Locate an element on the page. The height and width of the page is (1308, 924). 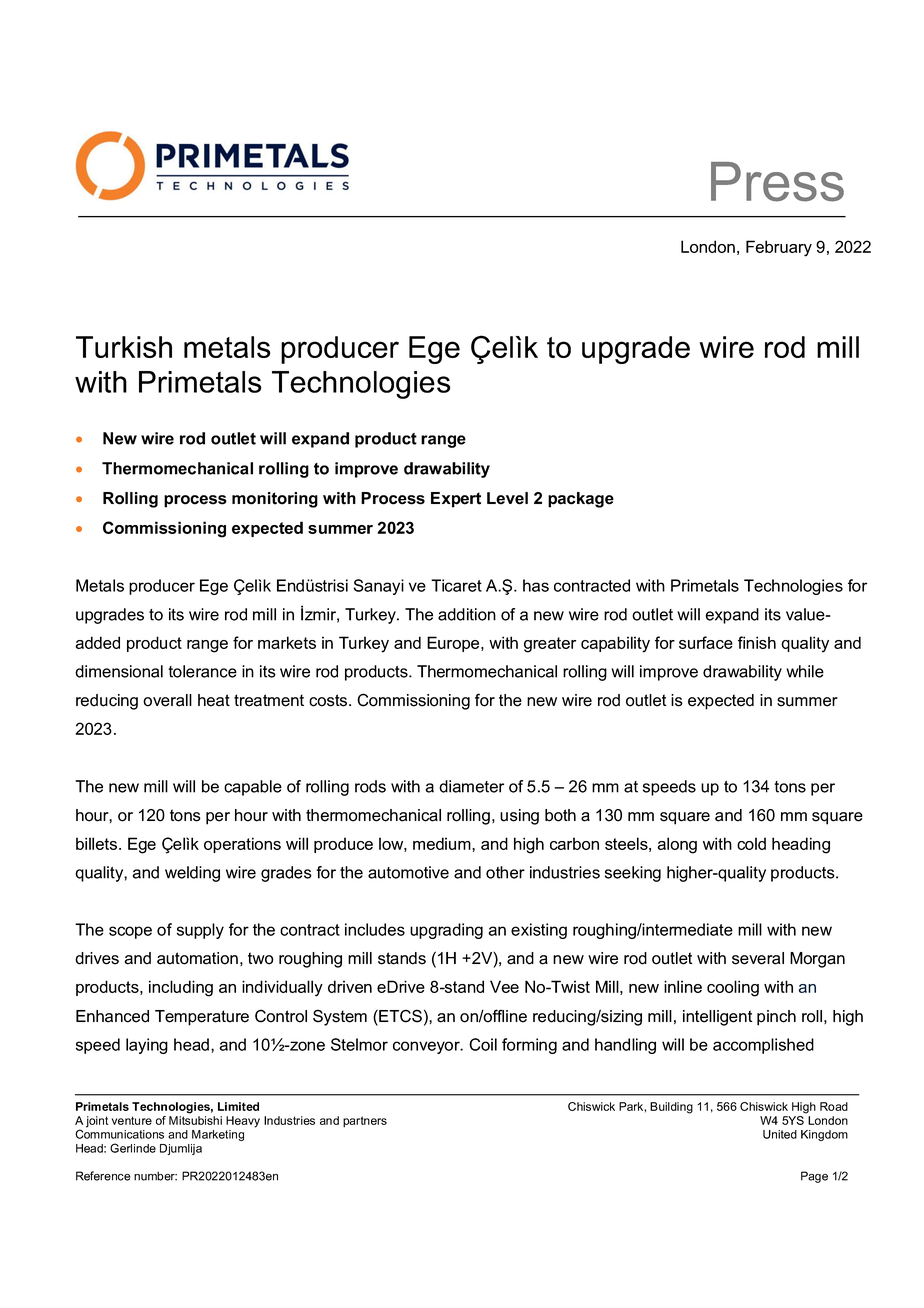
monitoring is located at coordinates (275, 500).
